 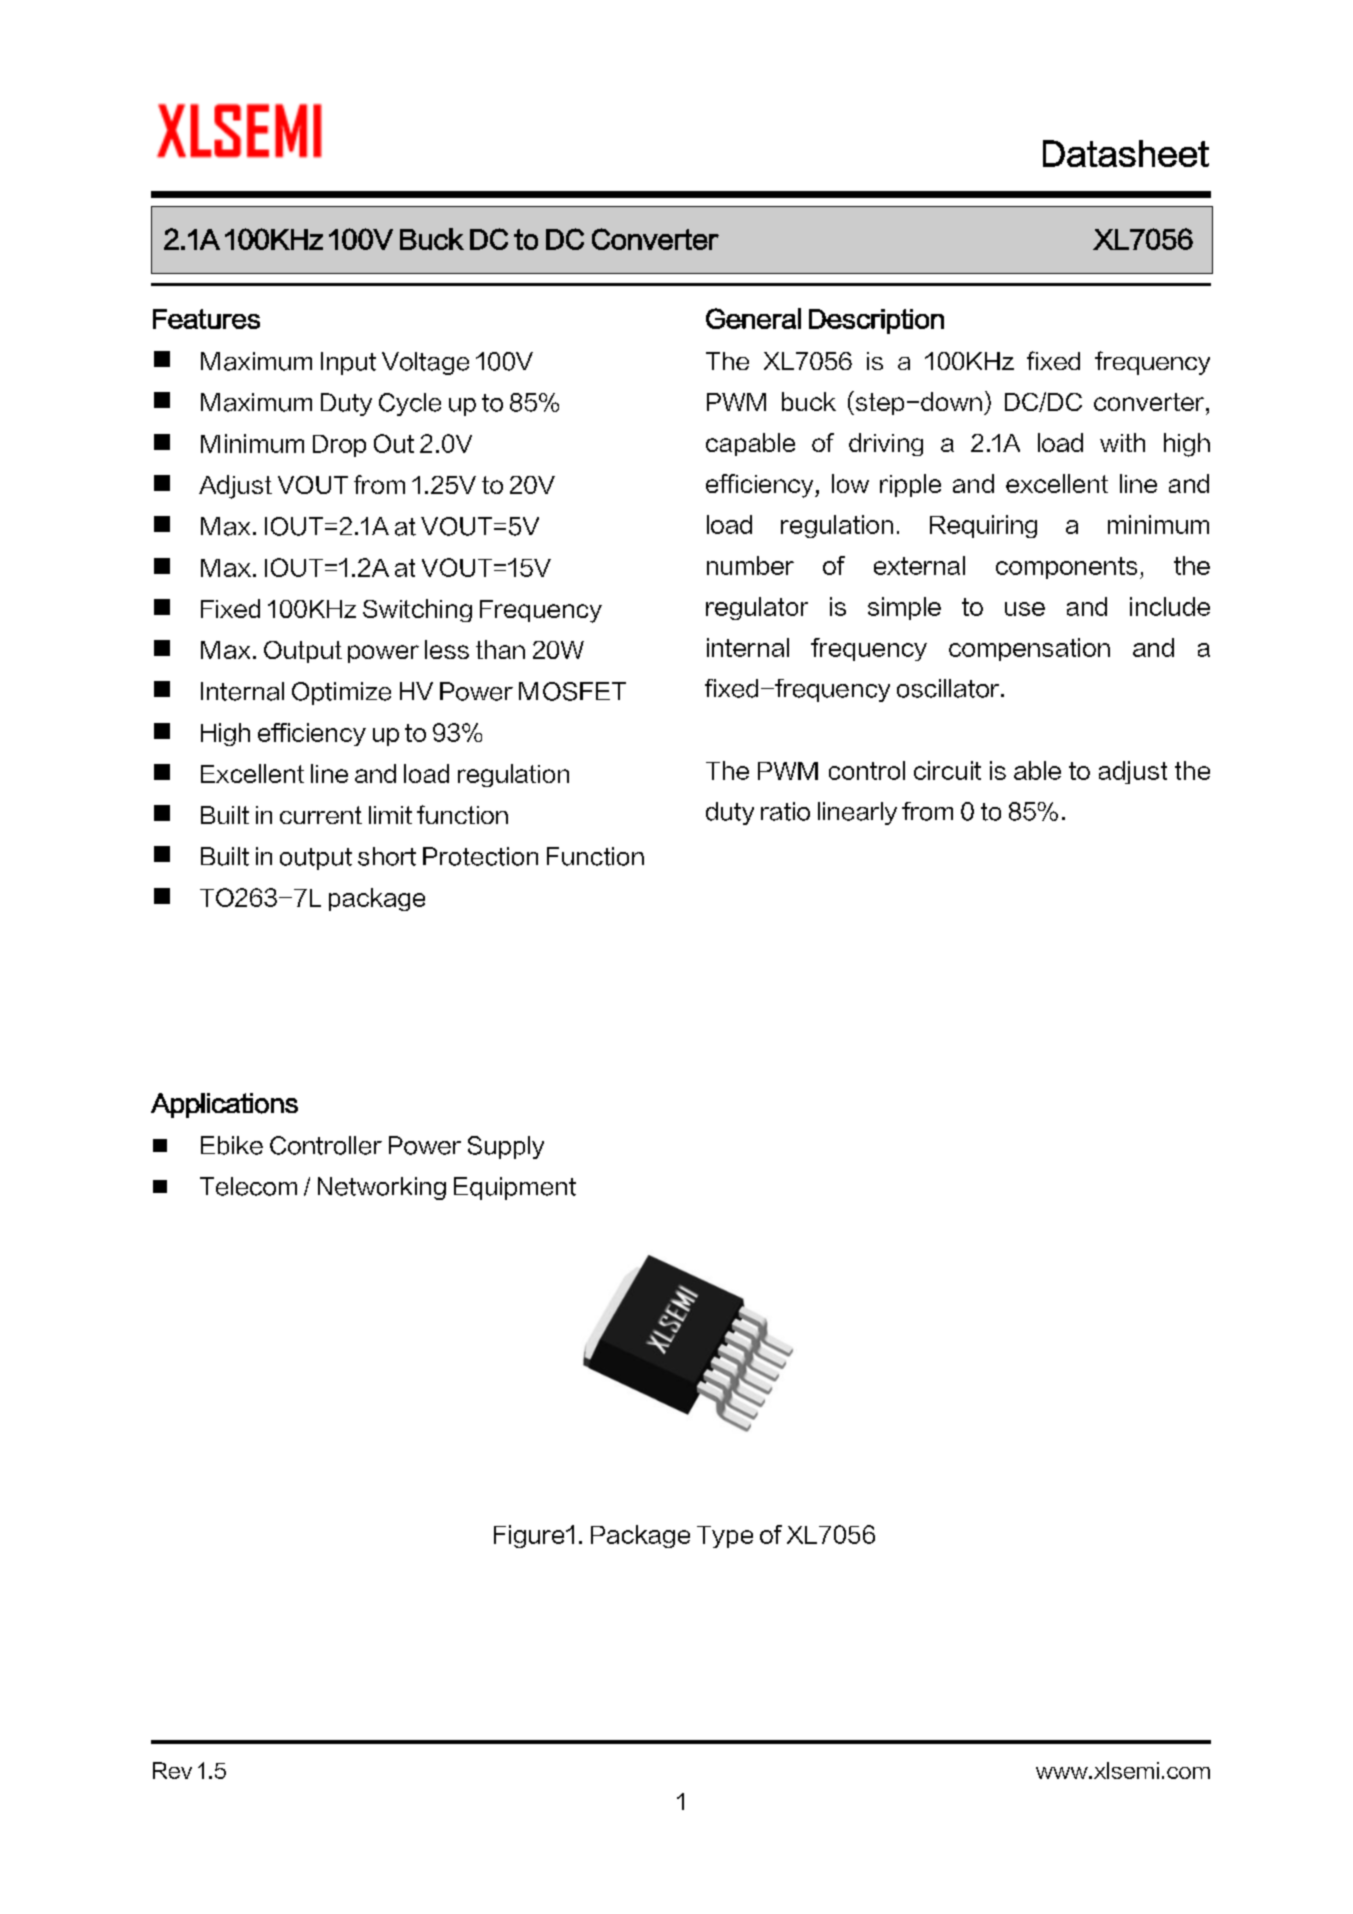 I want to click on Type, so click(x=725, y=1537).
